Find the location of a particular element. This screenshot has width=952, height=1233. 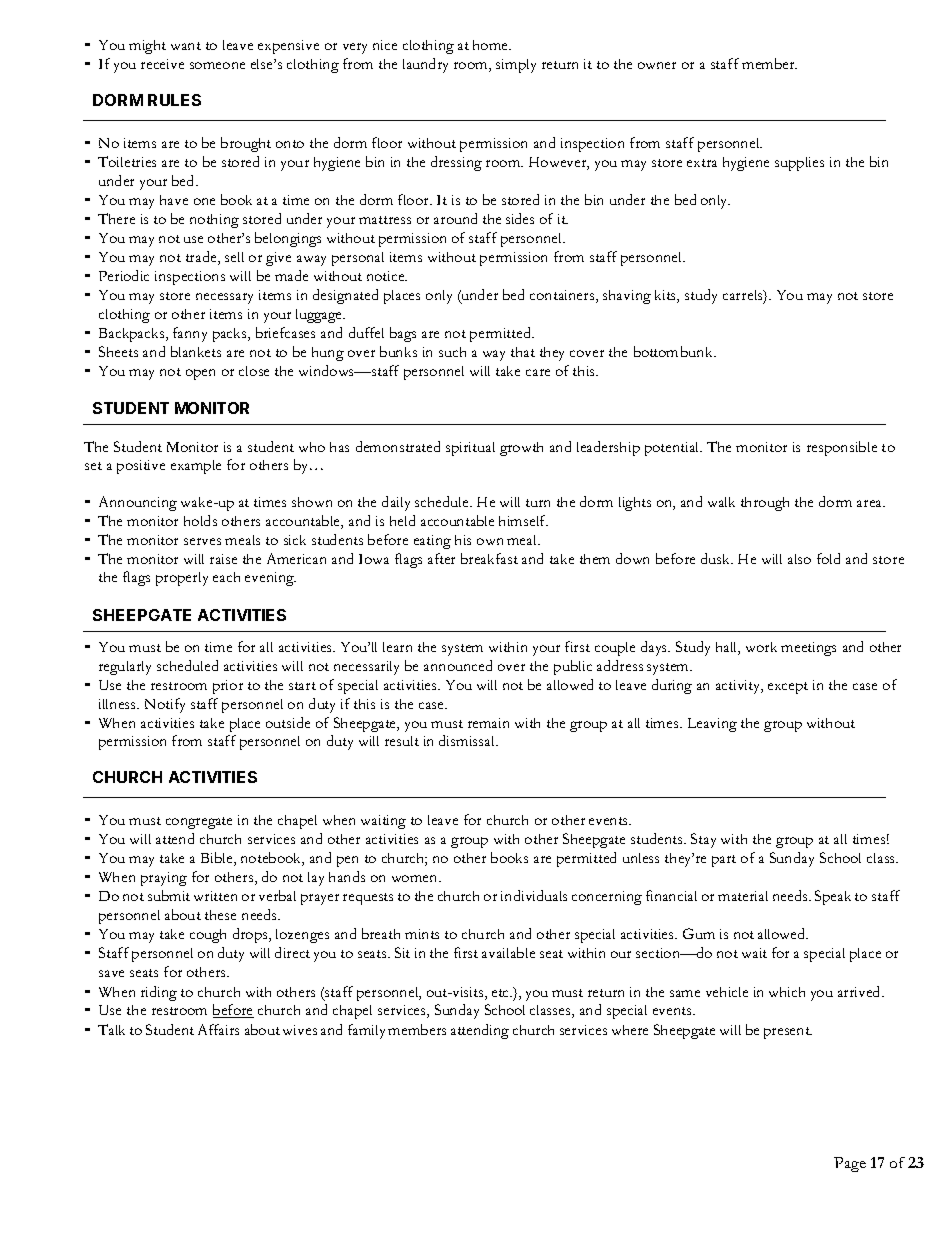

supplies is located at coordinates (799, 164).
